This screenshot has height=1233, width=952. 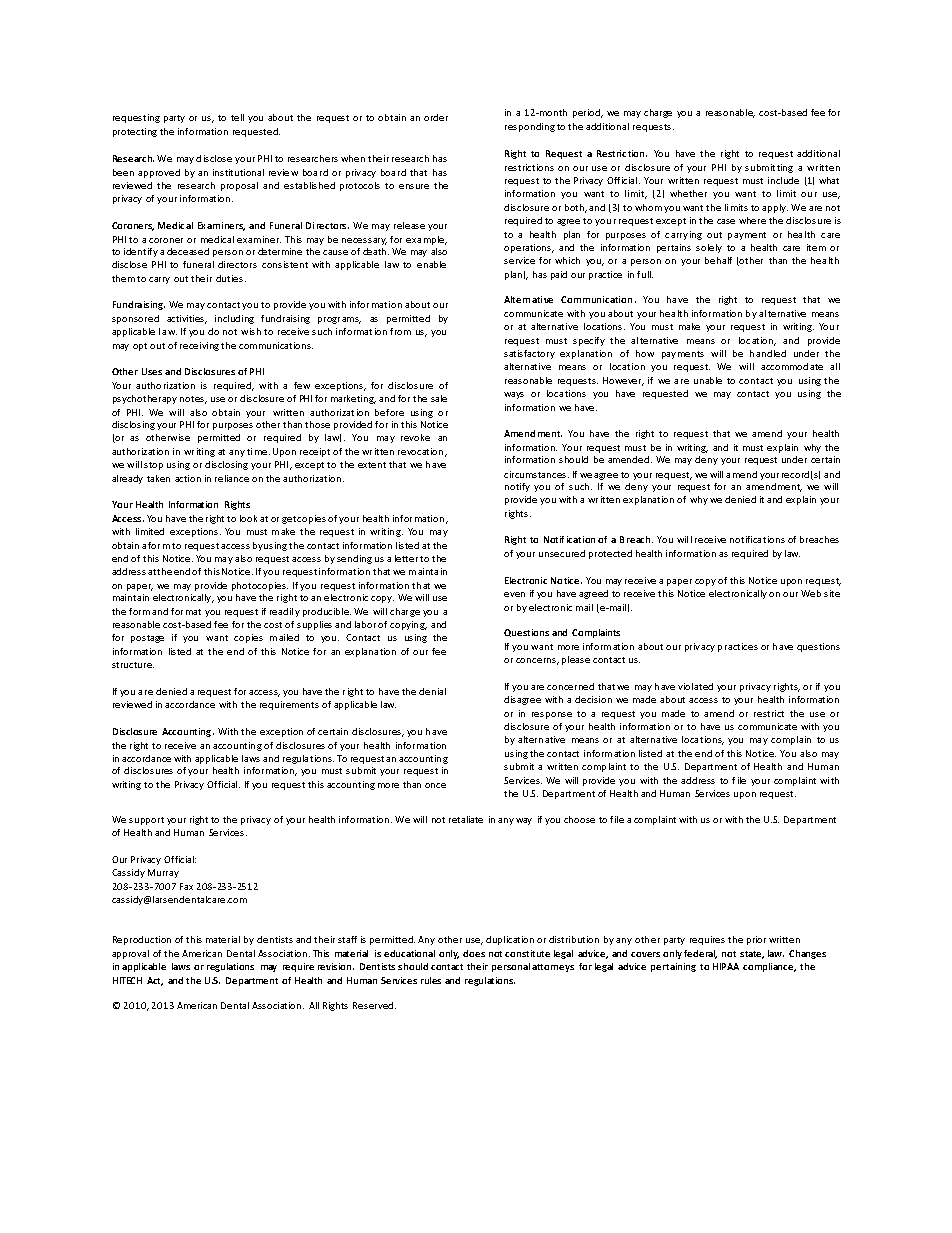 I want to click on look, so click(x=248, y=518).
